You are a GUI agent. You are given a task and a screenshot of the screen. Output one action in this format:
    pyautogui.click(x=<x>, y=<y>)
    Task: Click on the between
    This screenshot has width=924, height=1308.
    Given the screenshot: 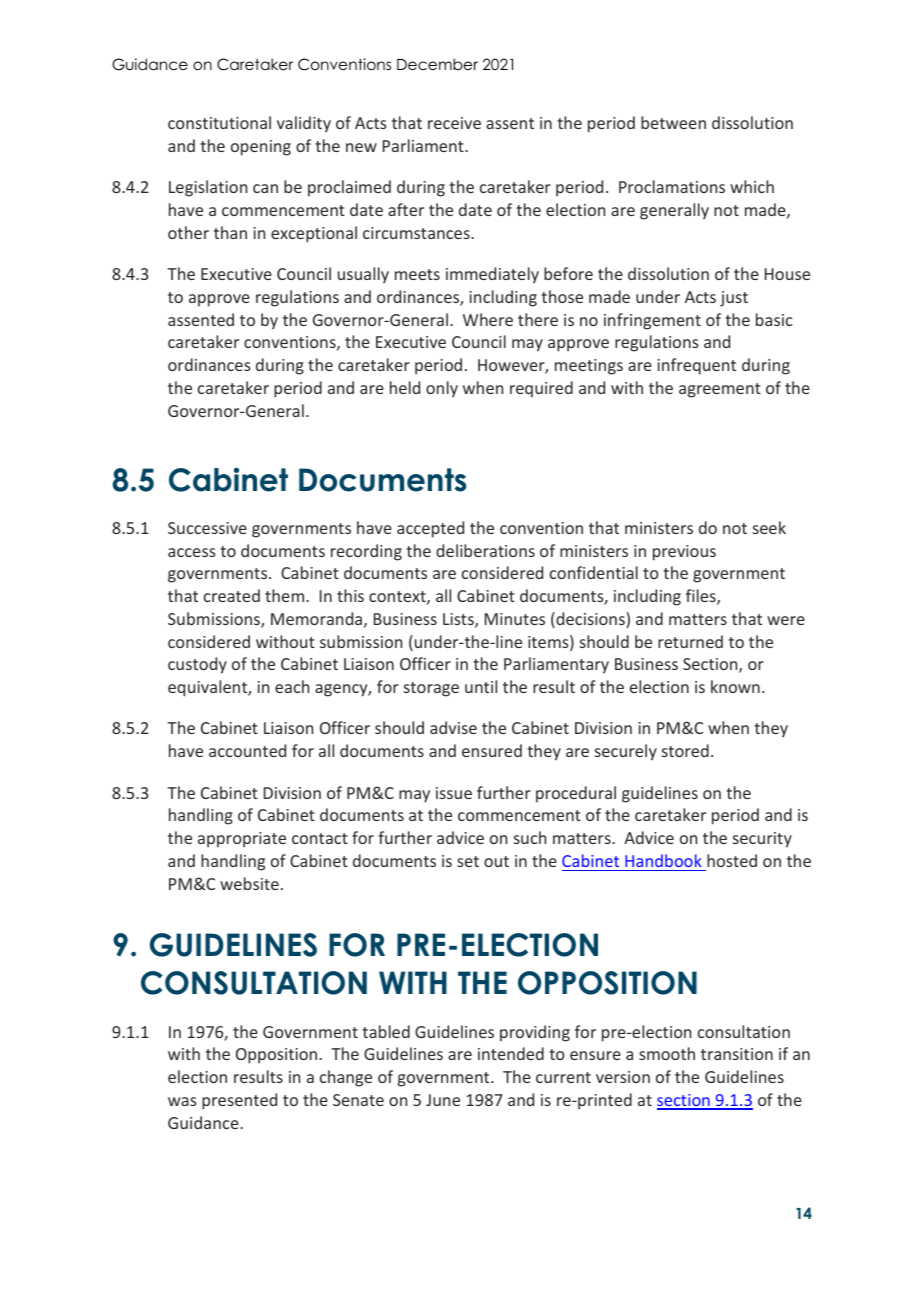 What is the action you would take?
    pyautogui.click(x=673, y=122)
